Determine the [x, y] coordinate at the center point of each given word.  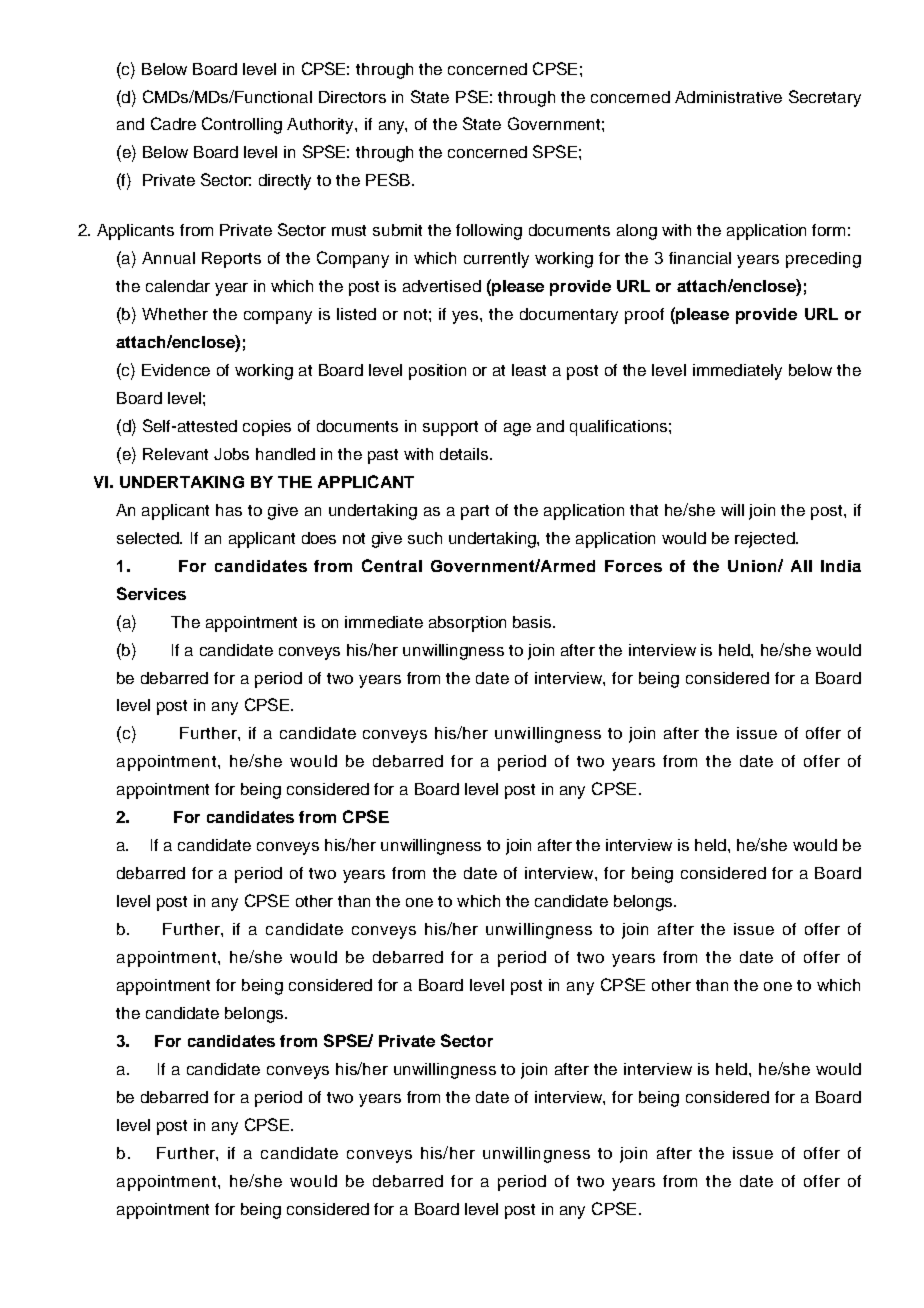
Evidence [176, 370]
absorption [467, 624]
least [529, 370]
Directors [352, 97]
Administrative [728, 97]
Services [151, 593]
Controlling [242, 125]
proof [644, 316]
